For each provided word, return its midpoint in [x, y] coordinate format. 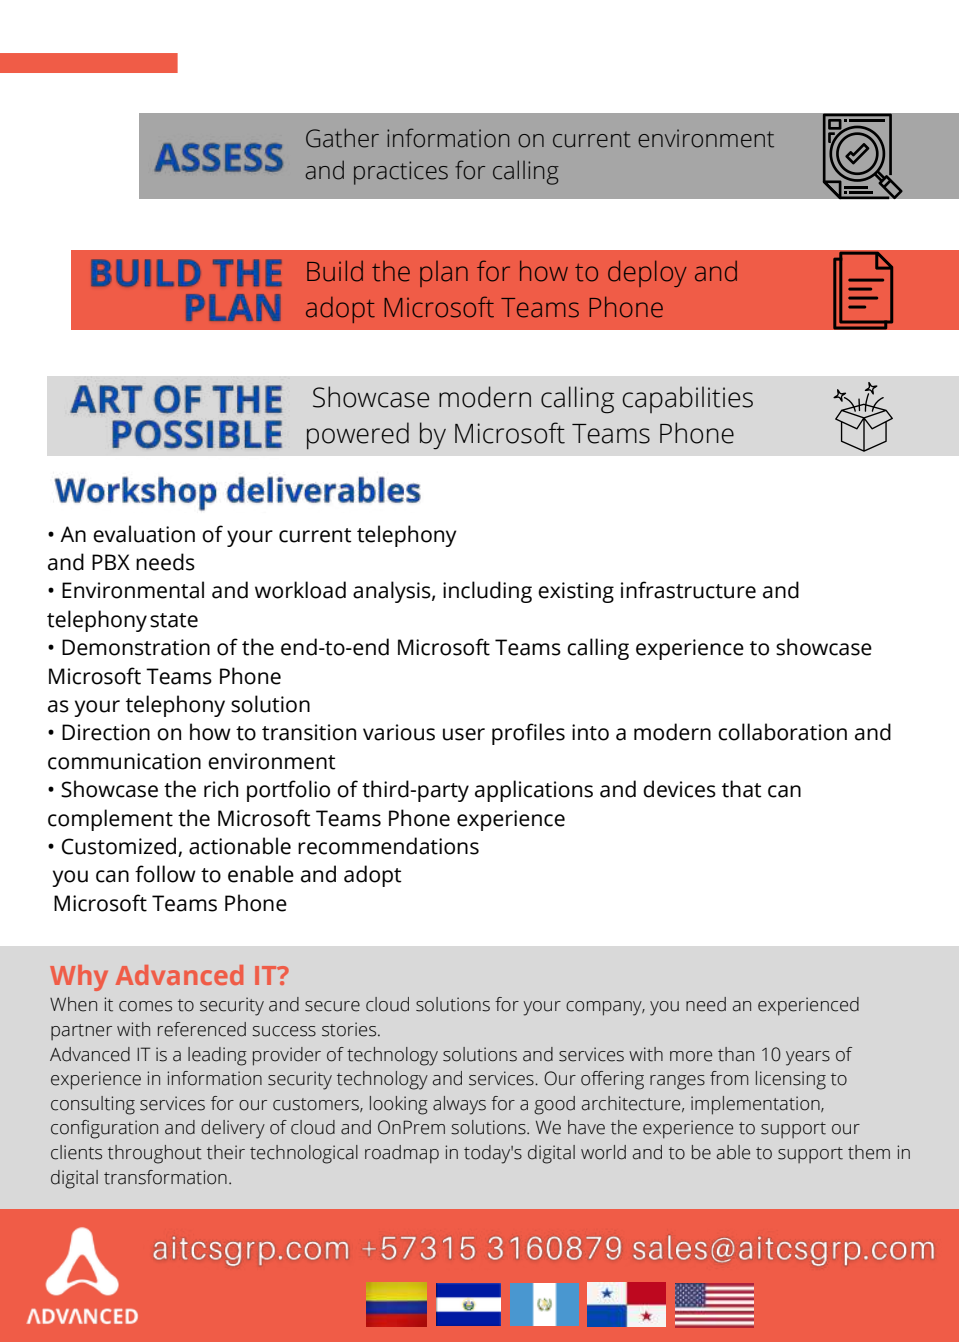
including [487, 592]
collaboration [782, 732]
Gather [342, 138]
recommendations [388, 846]
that [742, 789]
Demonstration [136, 647]
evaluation [144, 534]
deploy [647, 274]
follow [165, 874]
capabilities [688, 399]
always [459, 1105]
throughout [155, 1154]
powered [358, 436]
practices [401, 173]
